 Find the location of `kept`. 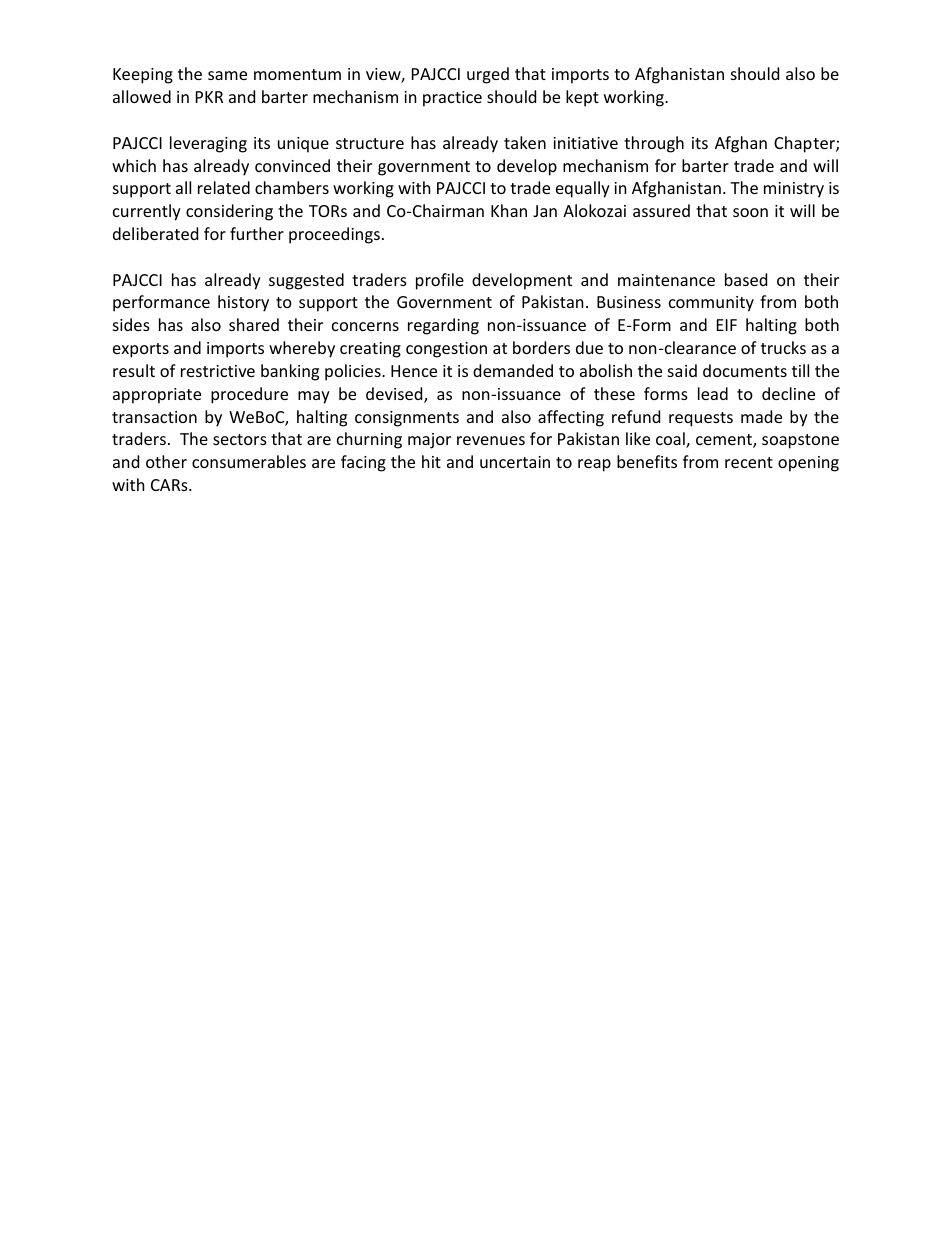

kept is located at coordinates (582, 98).
